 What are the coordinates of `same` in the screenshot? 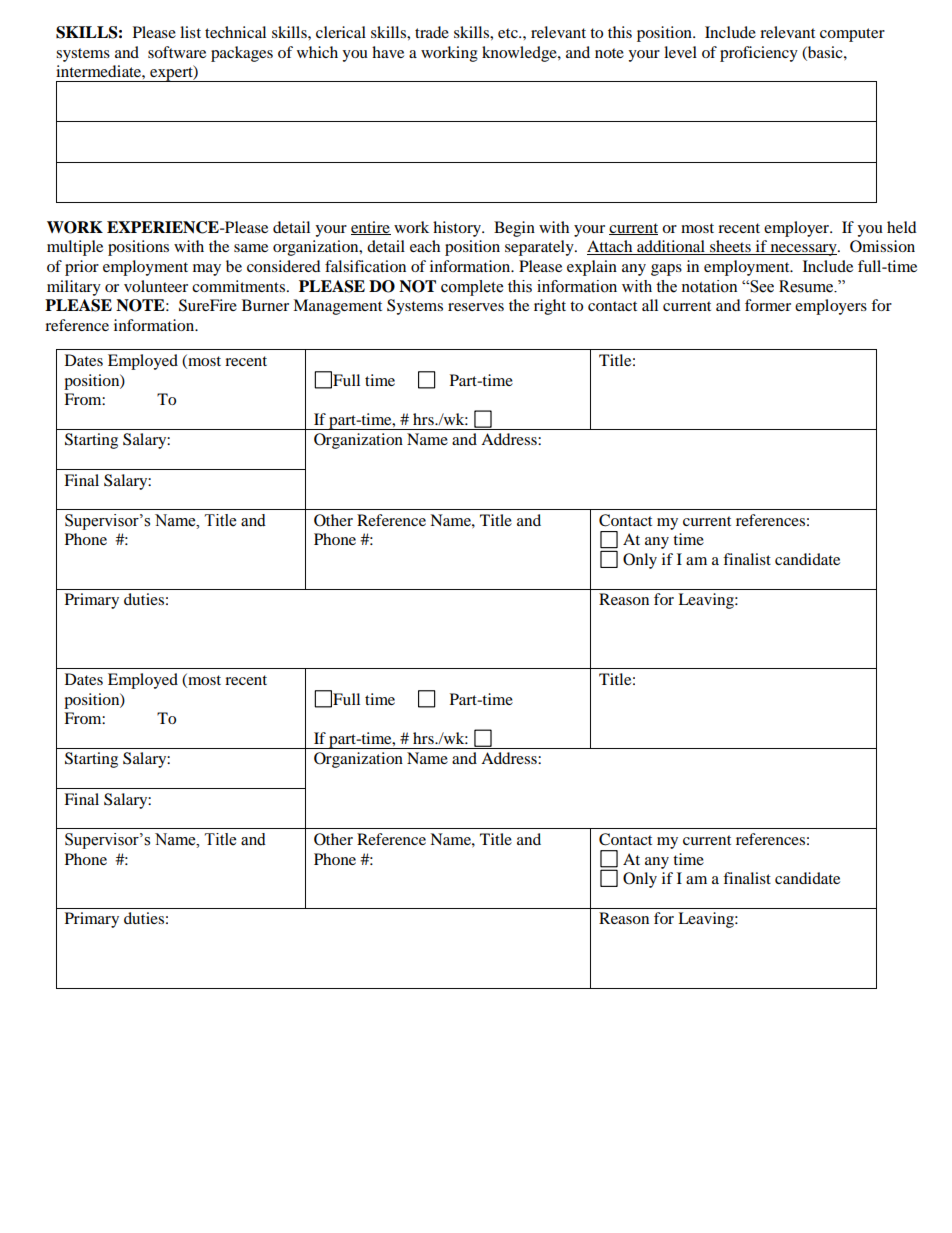 It's located at (251, 248).
